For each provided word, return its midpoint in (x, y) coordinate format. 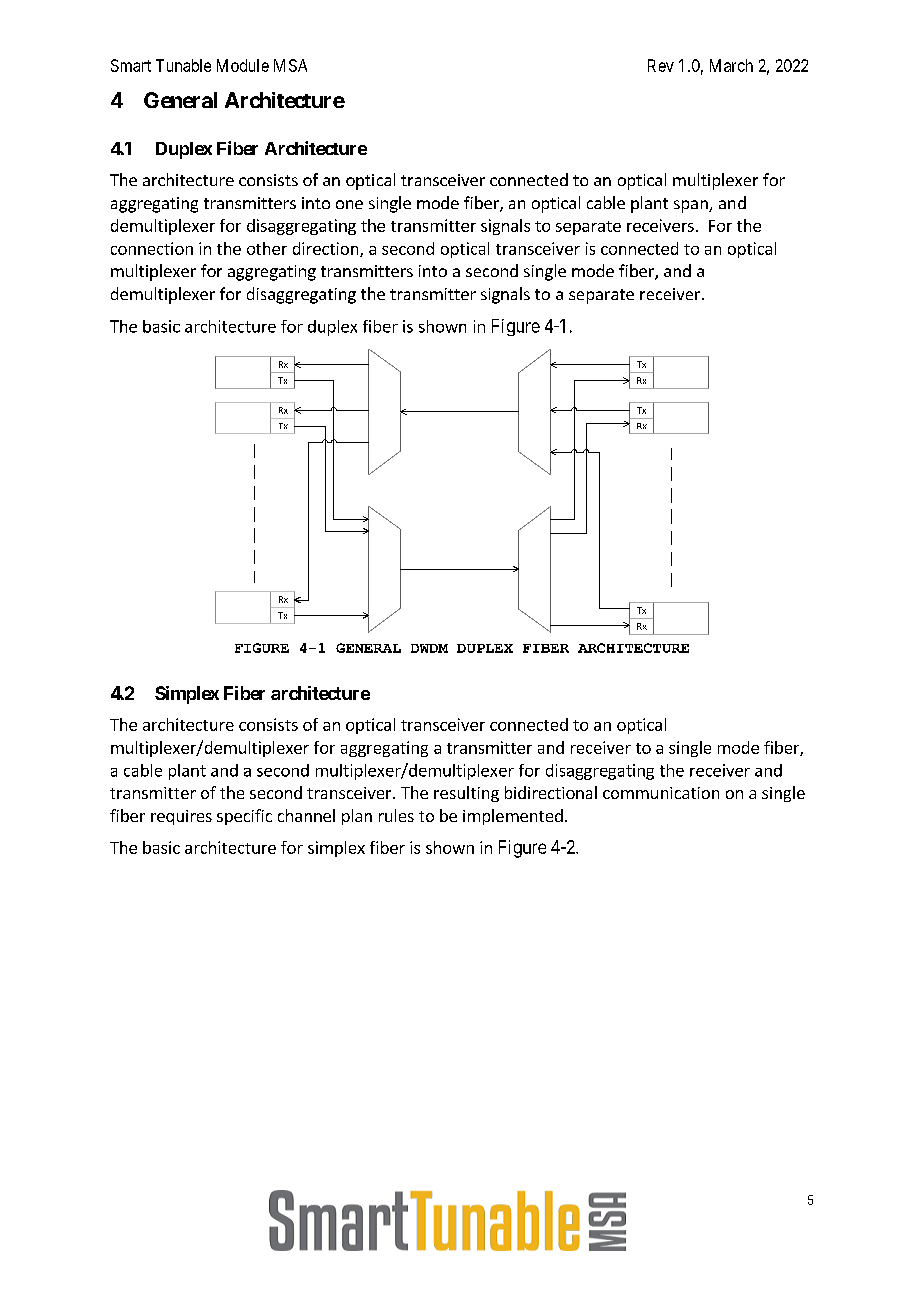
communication (661, 793)
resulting (466, 794)
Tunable (183, 65)
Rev (661, 65)
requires (181, 817)
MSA (290, 65)
